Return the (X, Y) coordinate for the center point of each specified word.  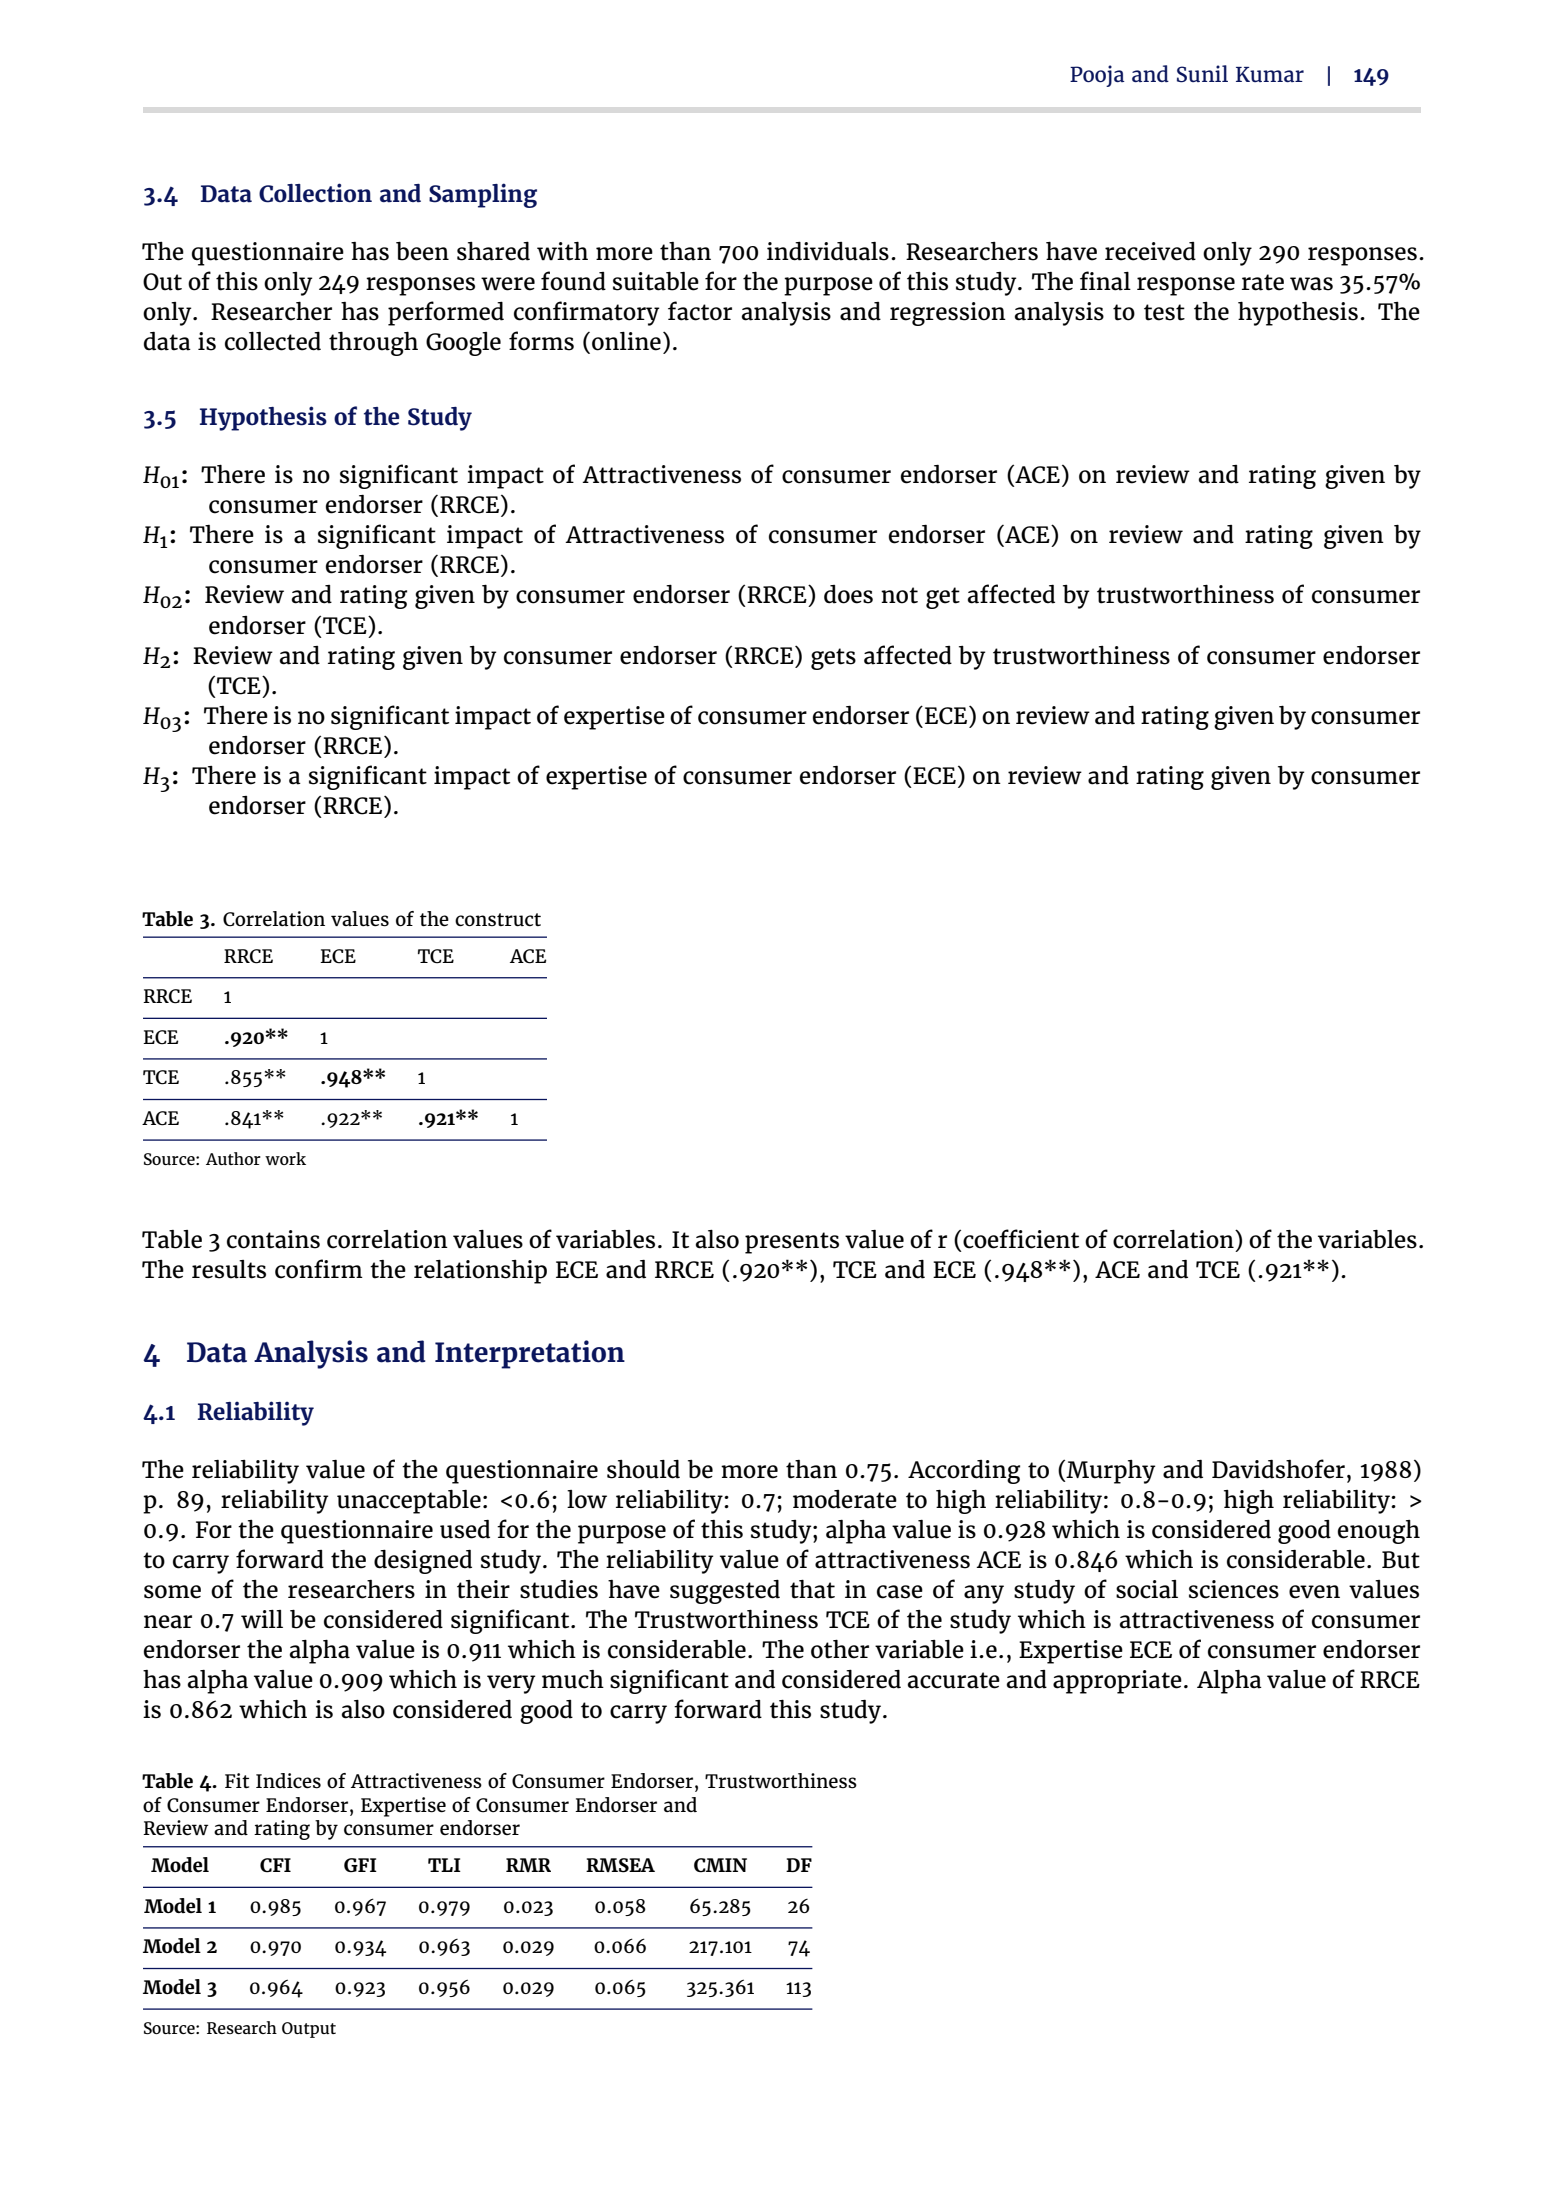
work (285, 1158)
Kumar (1270, 74)
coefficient (1021, 1239)
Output (309, 2030)
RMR (528, 1865)
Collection (315, 193)
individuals (828, 251)
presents (792, 1243)
